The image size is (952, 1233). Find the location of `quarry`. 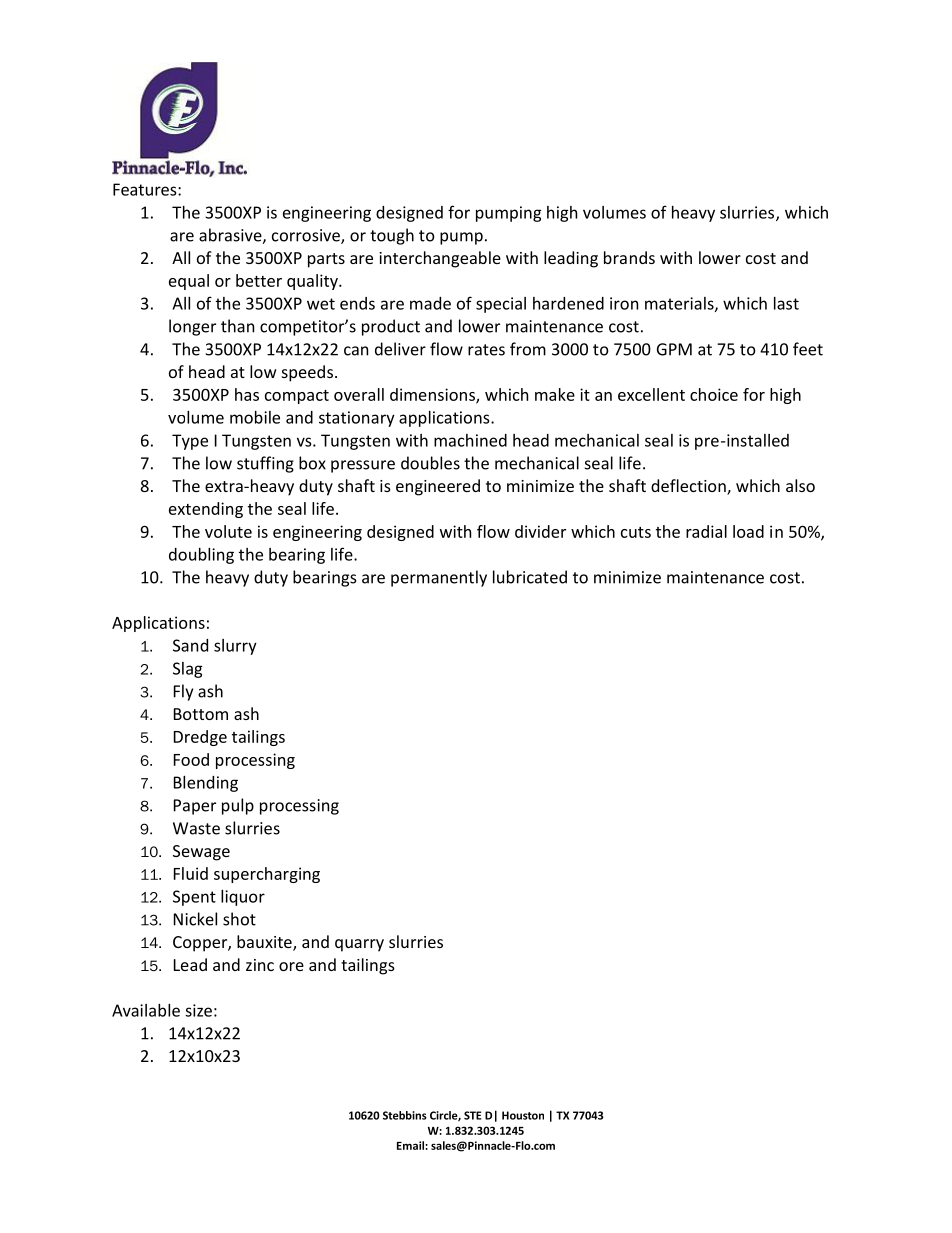

quarry is located at coordinates (359, 945).
